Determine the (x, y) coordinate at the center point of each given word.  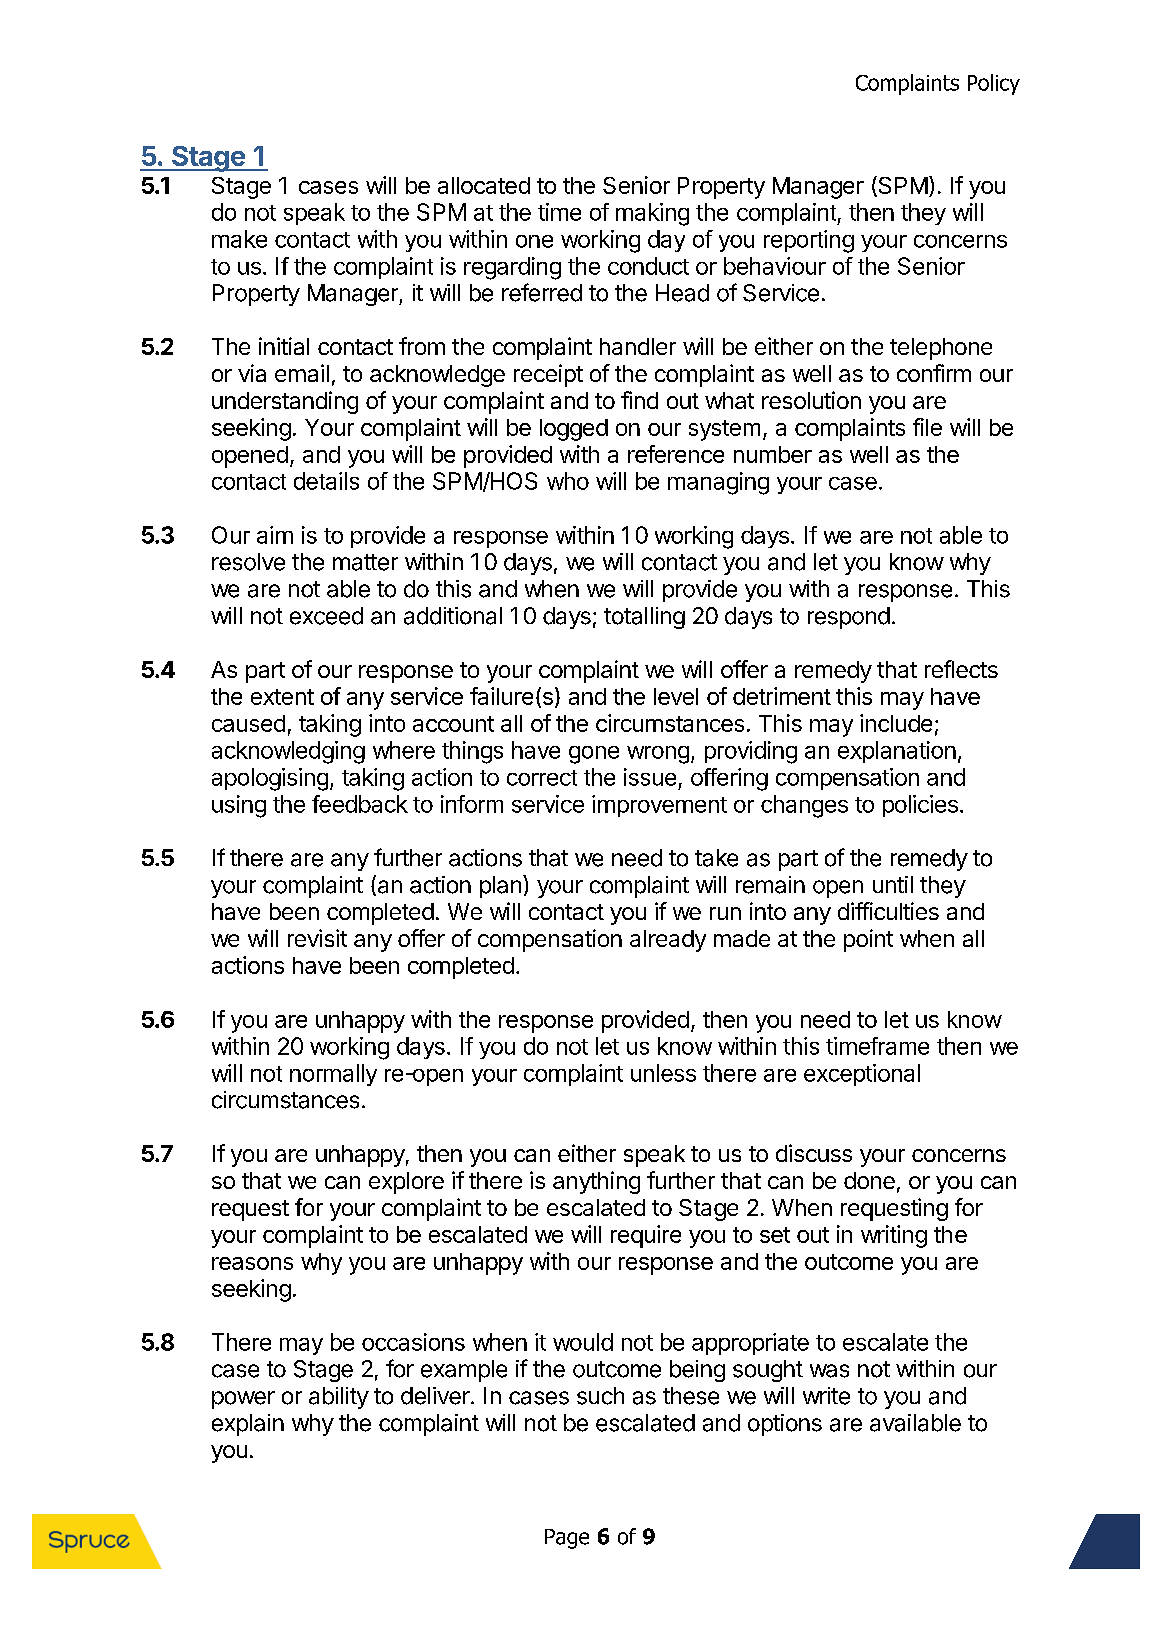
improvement (659, 806)
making (652, 214)
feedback (360, 804)
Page (567, 1539)
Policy (994, 84)
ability (339, 1398)
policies (920, 806)
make (239, 239)
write (826, 1396)
